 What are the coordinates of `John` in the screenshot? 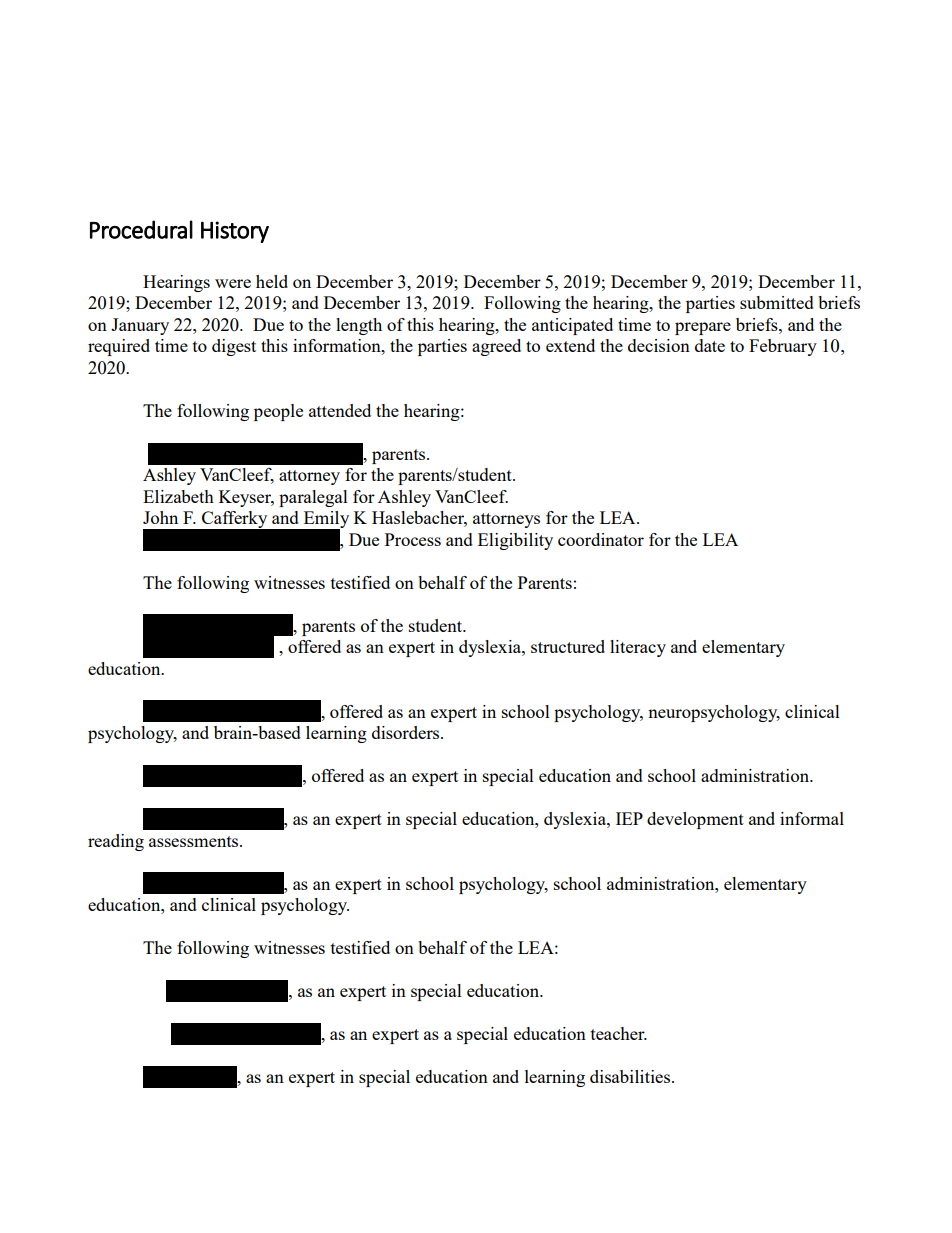 It's located at (160, 517).
